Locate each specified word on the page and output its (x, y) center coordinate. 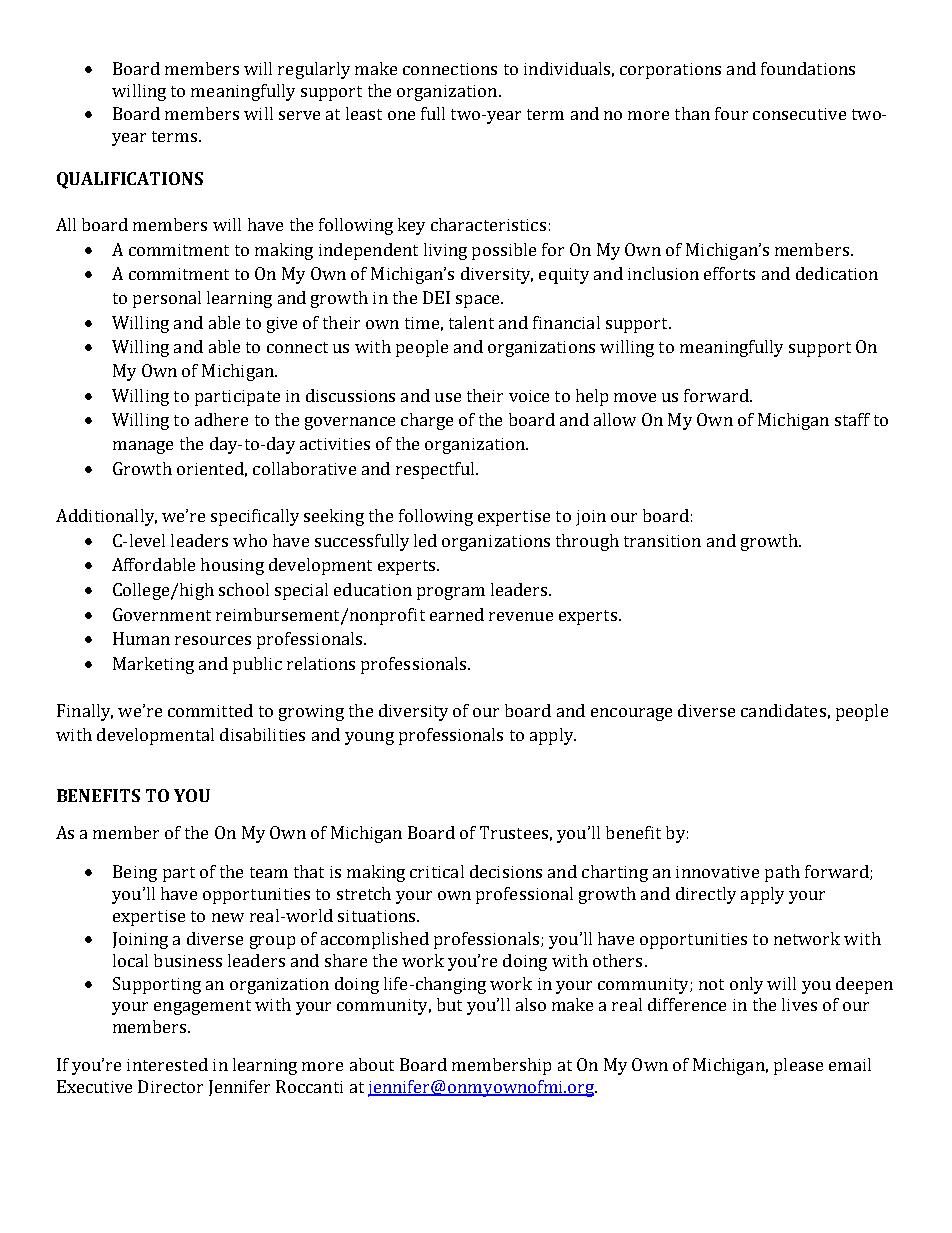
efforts (729, 273)
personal (167, 299)
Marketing (153, 665)
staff (852, 419)
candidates (783, 710)
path (782, 873)
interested (167, 1064)
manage (143, 447)
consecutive (799, 114)
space (479, 301)
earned (457, 614)
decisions (506, 871)
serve (299, 115)
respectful (436, 470)
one (401, 115)
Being (135, 873)
